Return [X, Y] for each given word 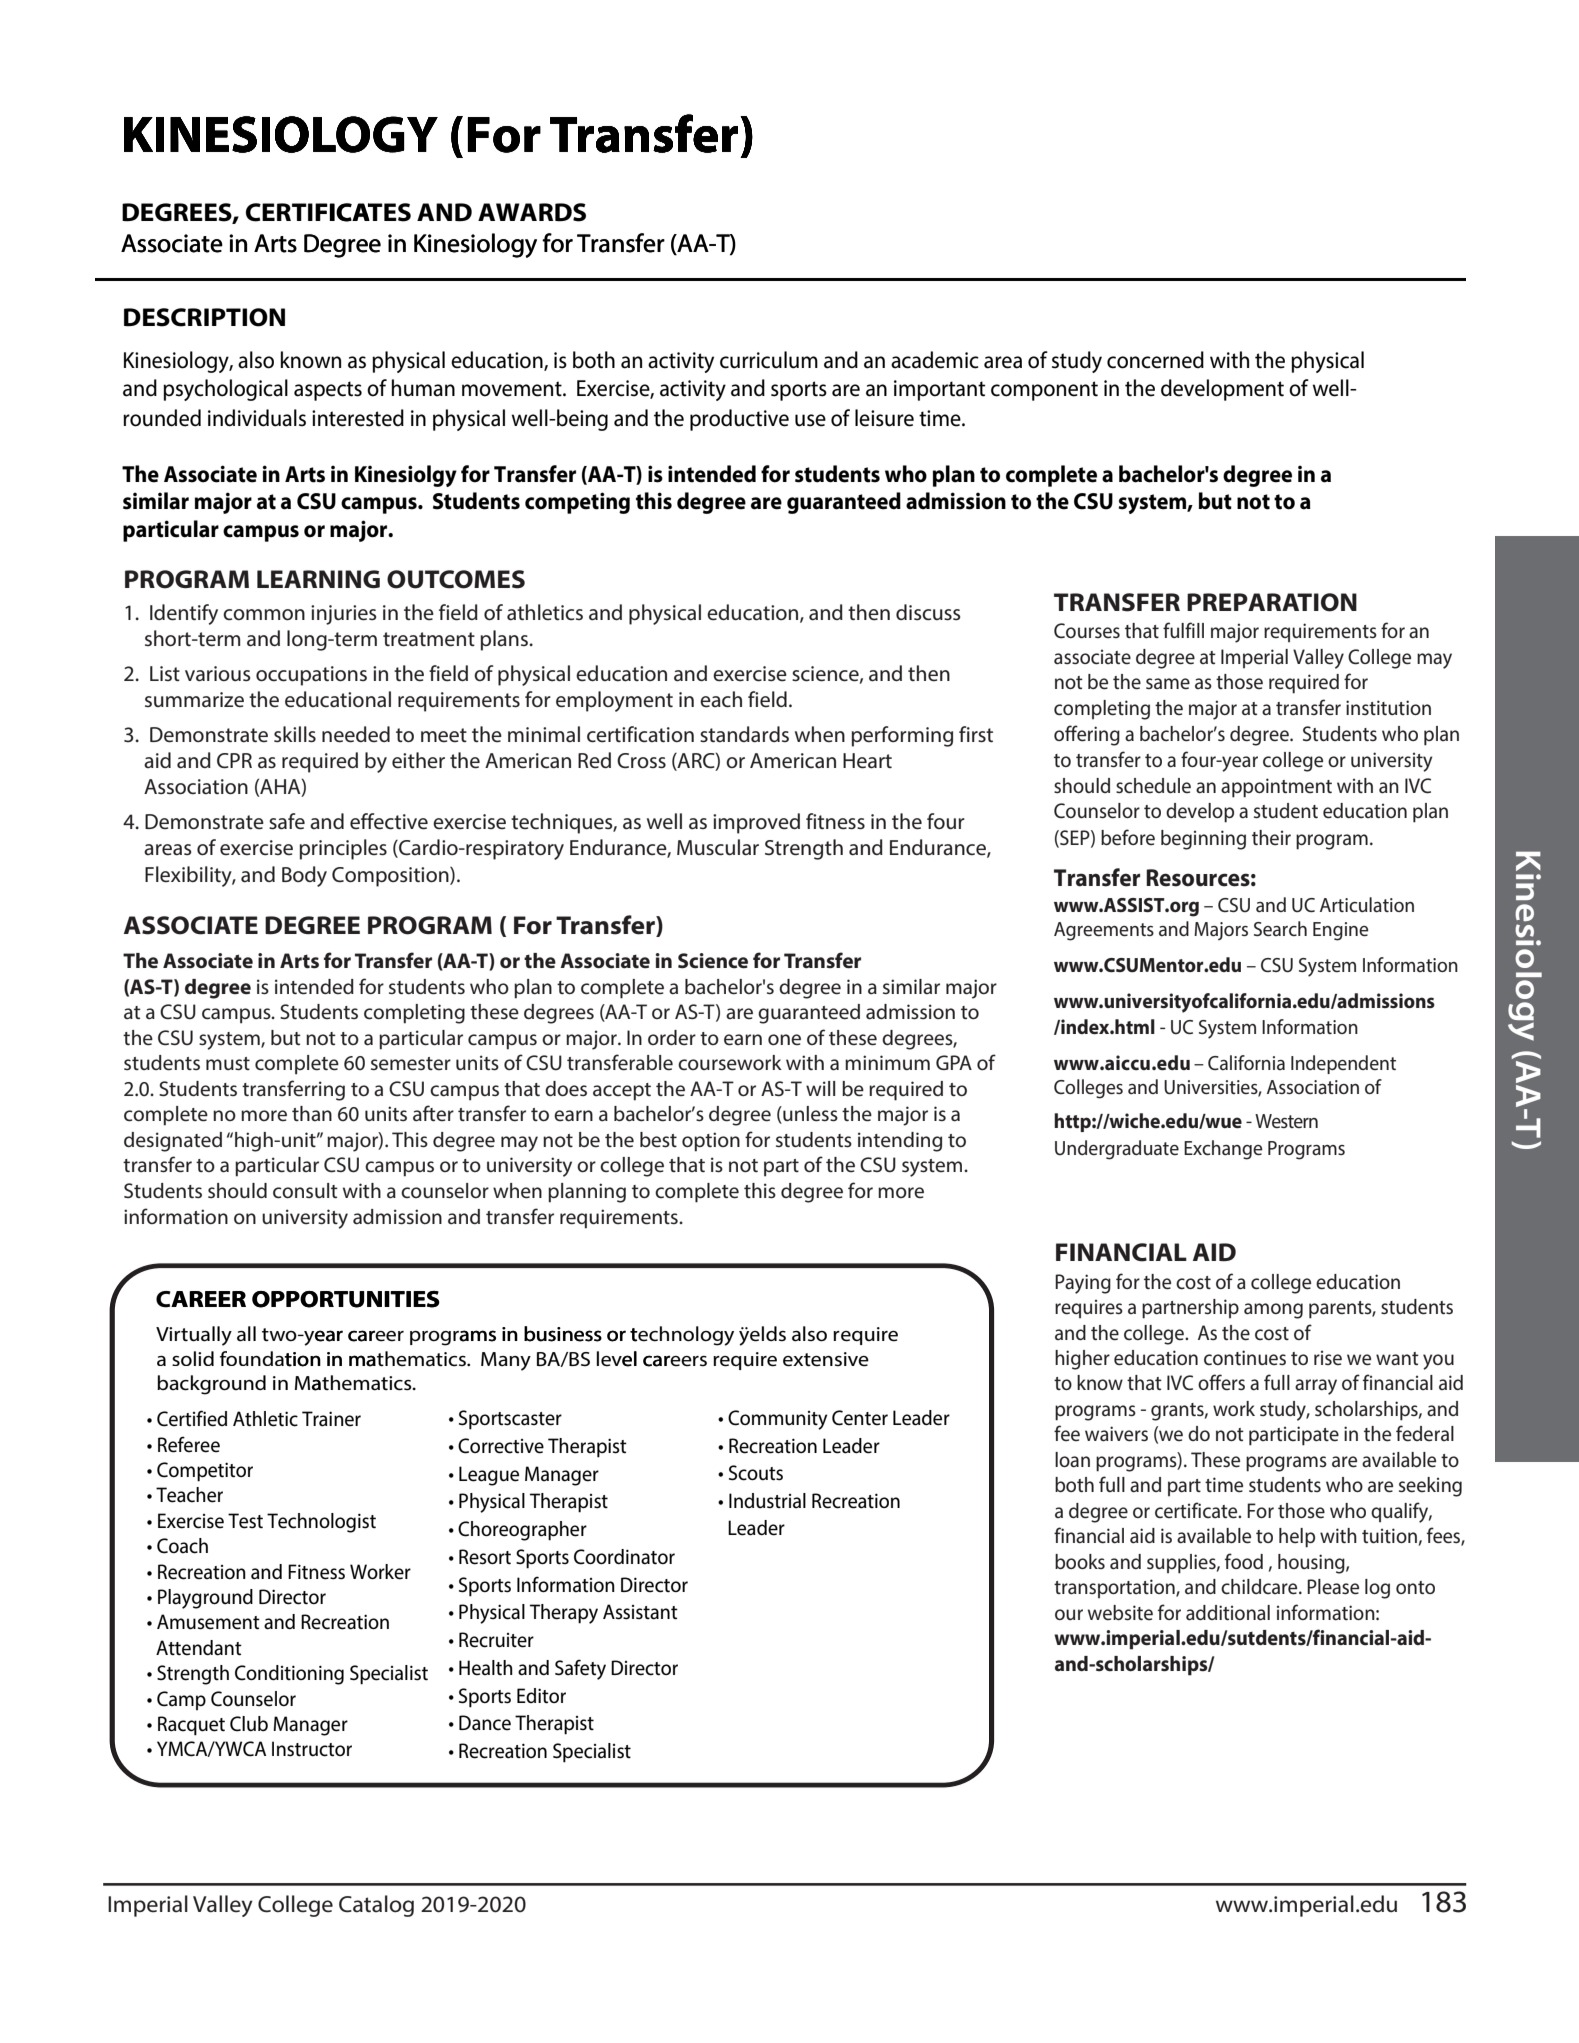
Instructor [312, 1749]
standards [744, 734]
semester [411, 1064]
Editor [541, 1696]
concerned [1155, 360]
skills [295, 734]
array [1316, 1387]
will [820, 1088]
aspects [328, 391]
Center [860, 1418]
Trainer [331, 1419]
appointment [1276, 788]
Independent [1343, 1064]
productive [739, 420]
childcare [1260, 1587]
